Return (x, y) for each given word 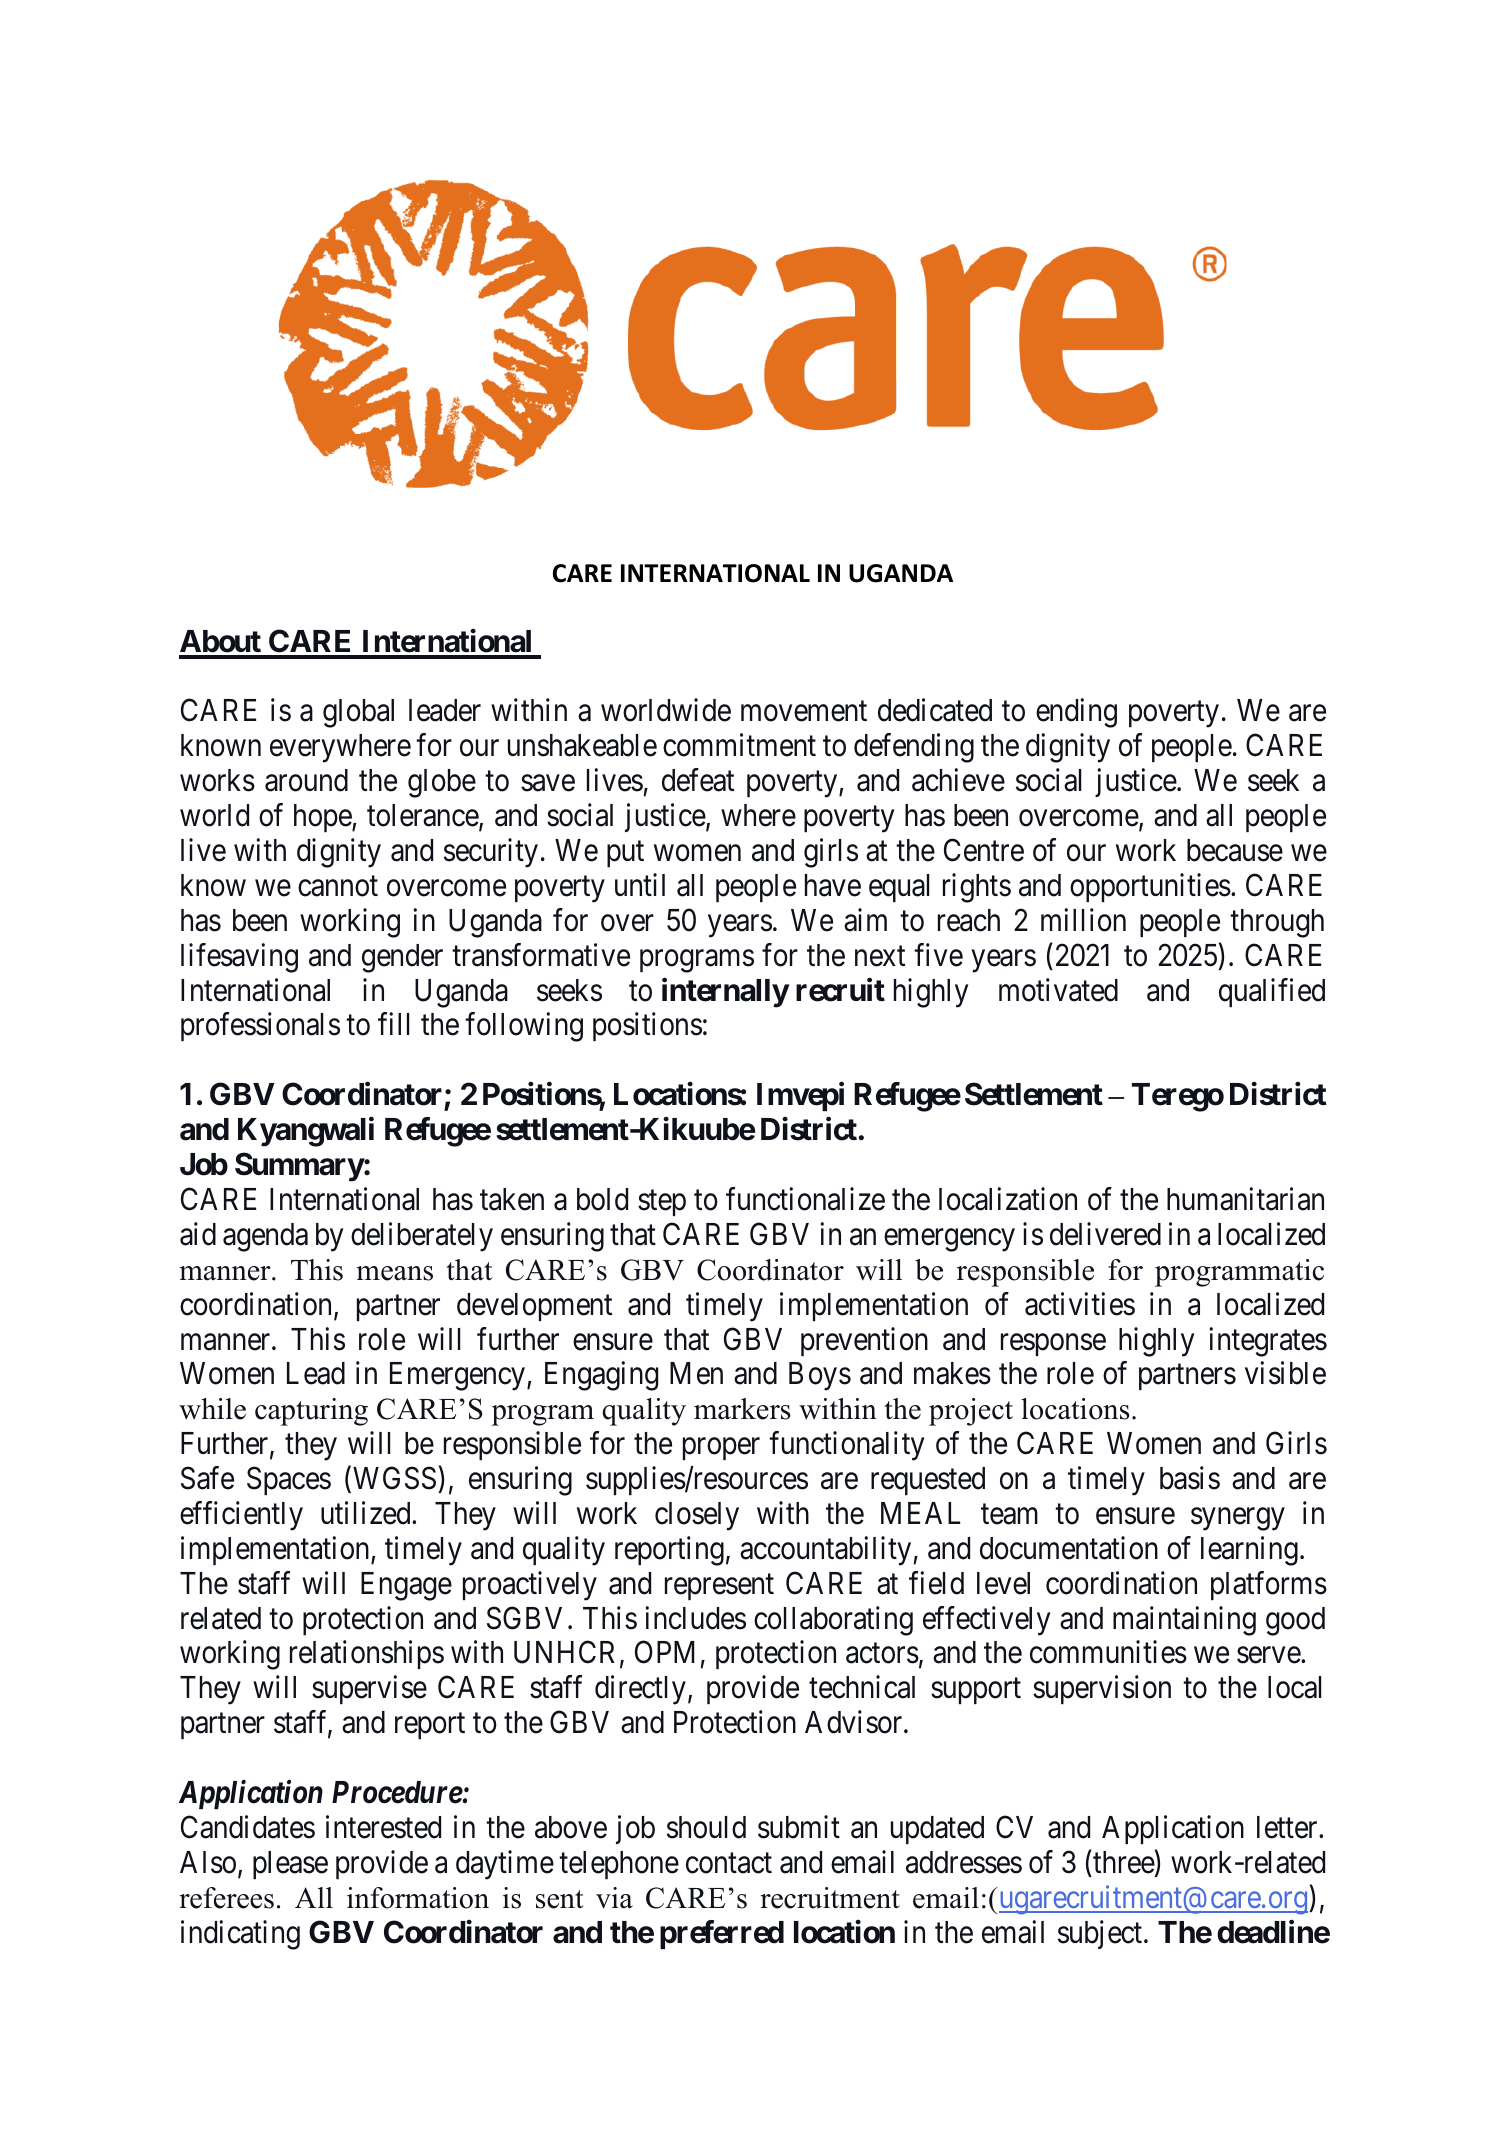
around (306, 780)
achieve (958, 780)
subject (1101, 1934)
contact (729, 1863)
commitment (739, 745)
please (290, 1865)
